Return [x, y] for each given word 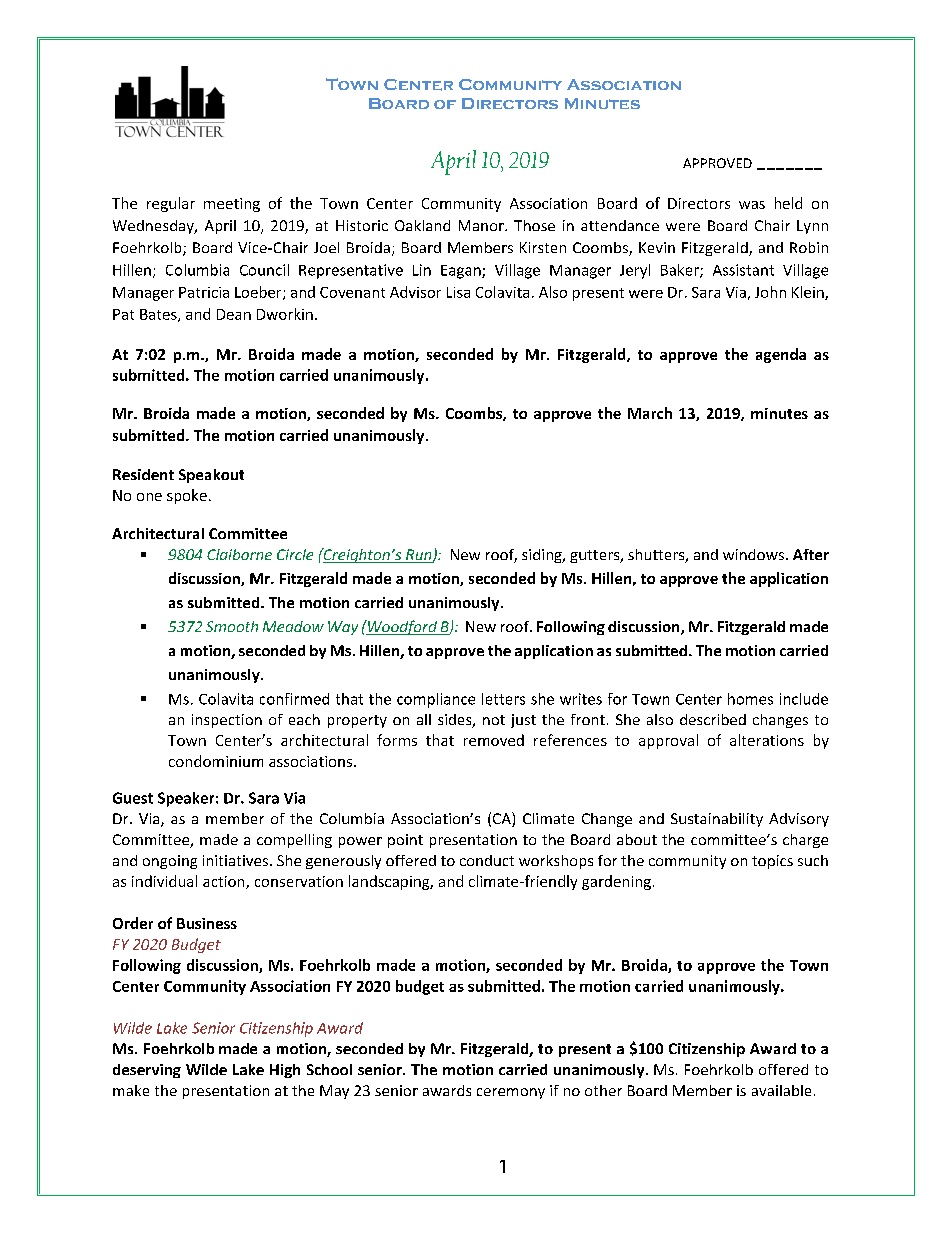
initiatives [237, 860]
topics [772, 862]
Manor [482, 225]
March [650, 413]
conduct [487, 860]
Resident [143, 474]
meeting [232, 205]
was [752, 205]
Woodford [402, 627]
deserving [147, 1071]
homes [750, 699]
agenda [781, 355]
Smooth [232, 626]
